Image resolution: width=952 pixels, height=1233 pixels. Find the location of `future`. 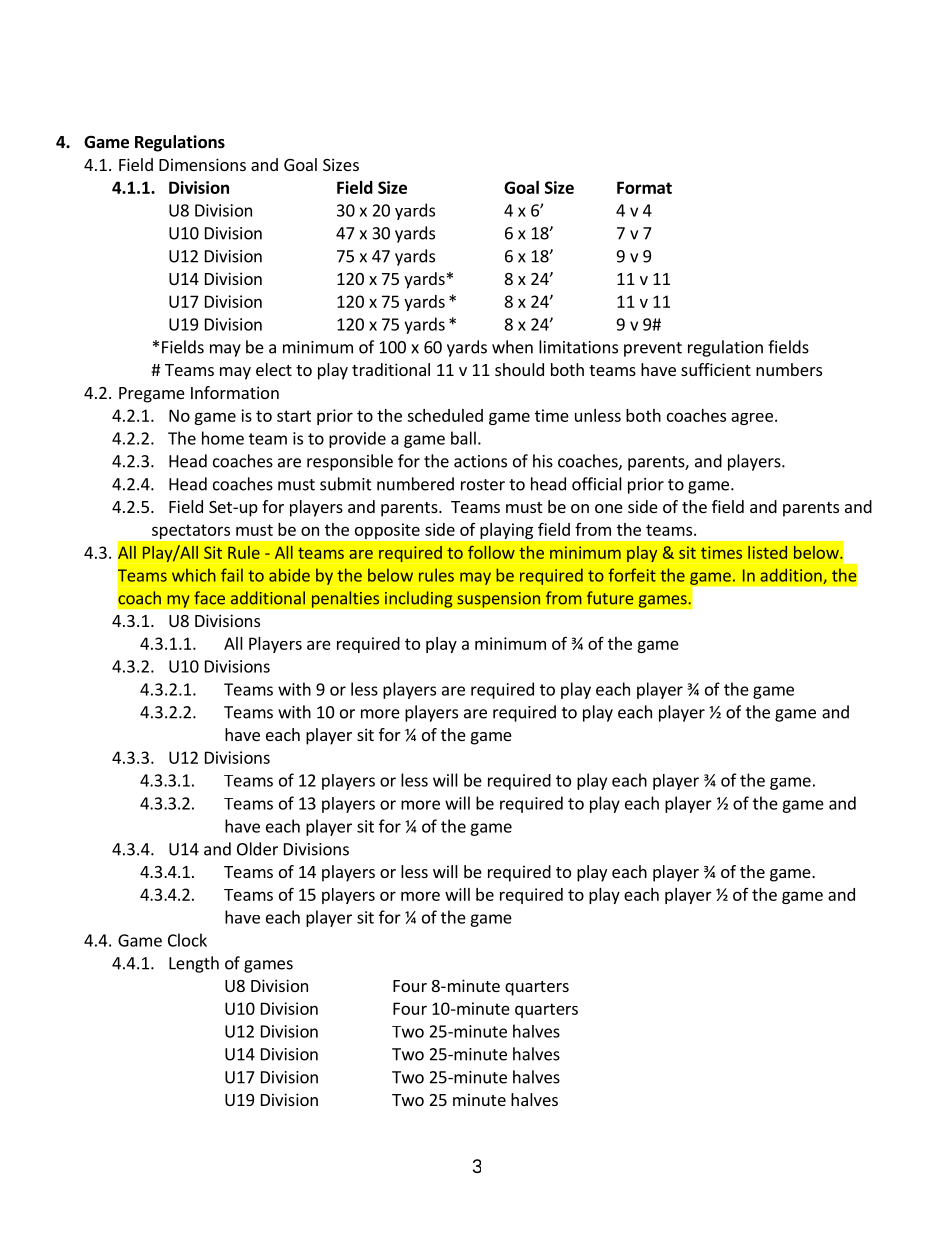

future is located at coordinates (610, 598).
